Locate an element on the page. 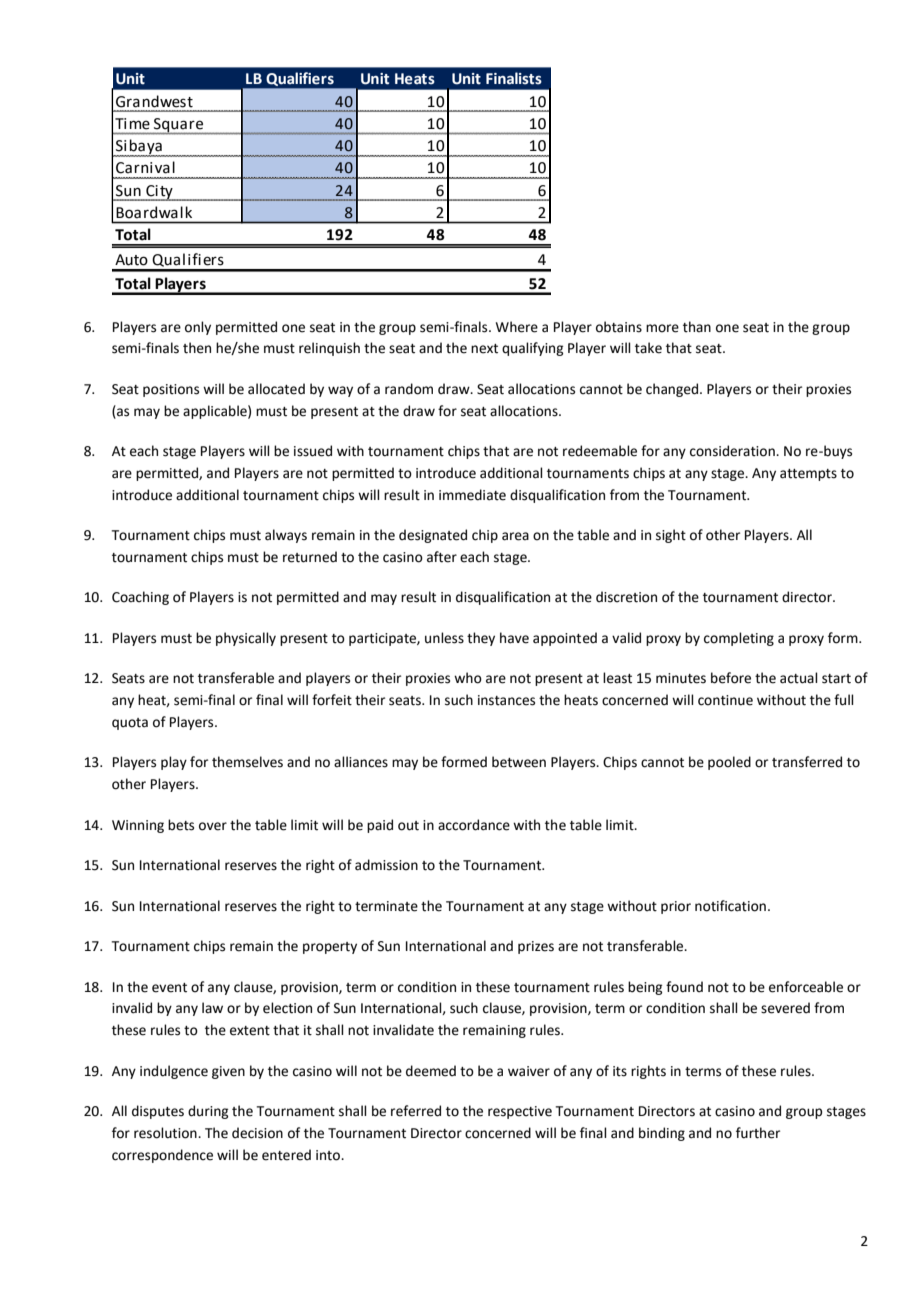 This document has width=924, height=1308. they is located at coordinates (481, 639).
